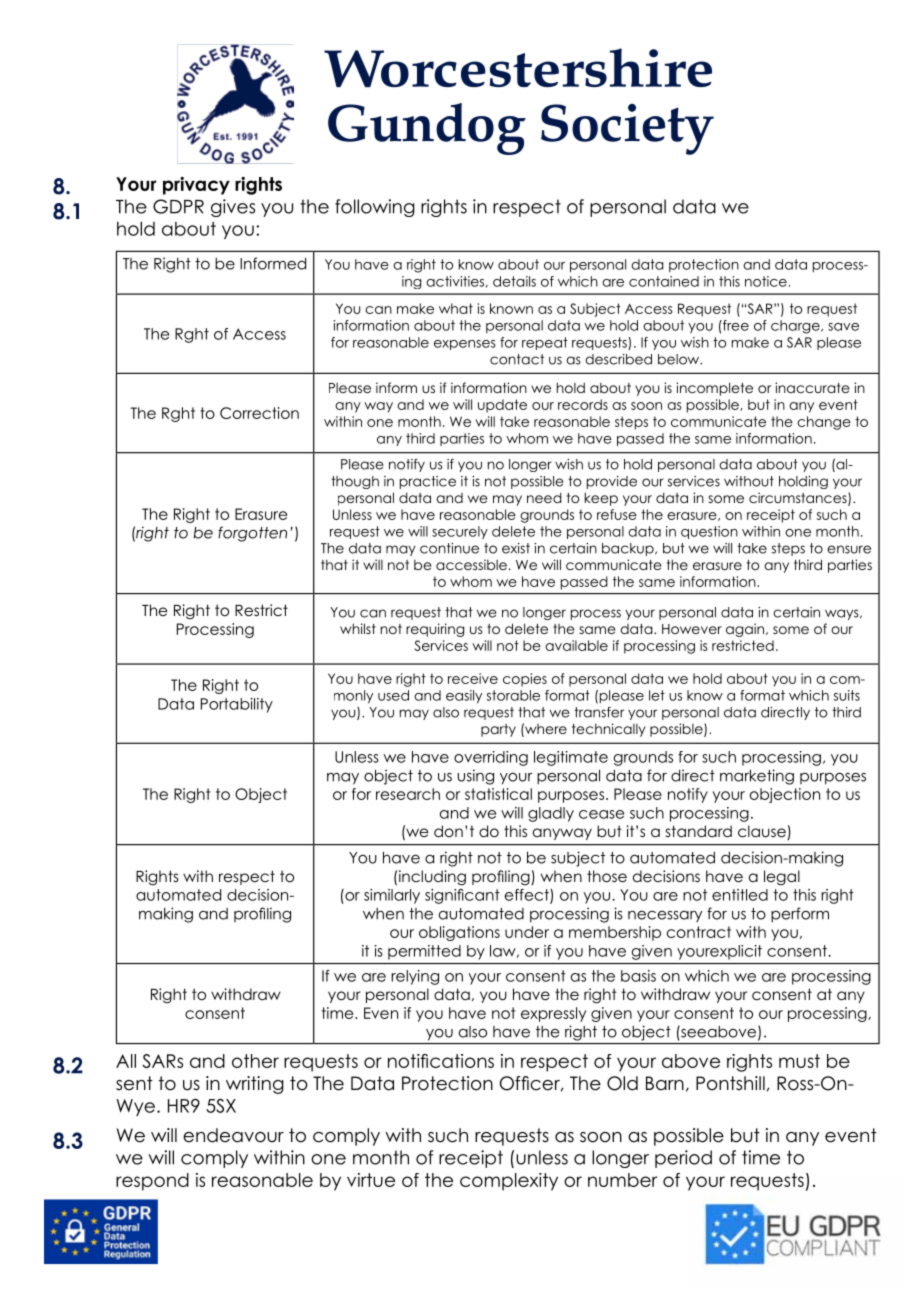 Image resolution: width=924 pixels, height=1308 pixels. What do you see at coordinates (528, 896) in the screenshot?
I see `effect` at bounding box center [528, 896].
